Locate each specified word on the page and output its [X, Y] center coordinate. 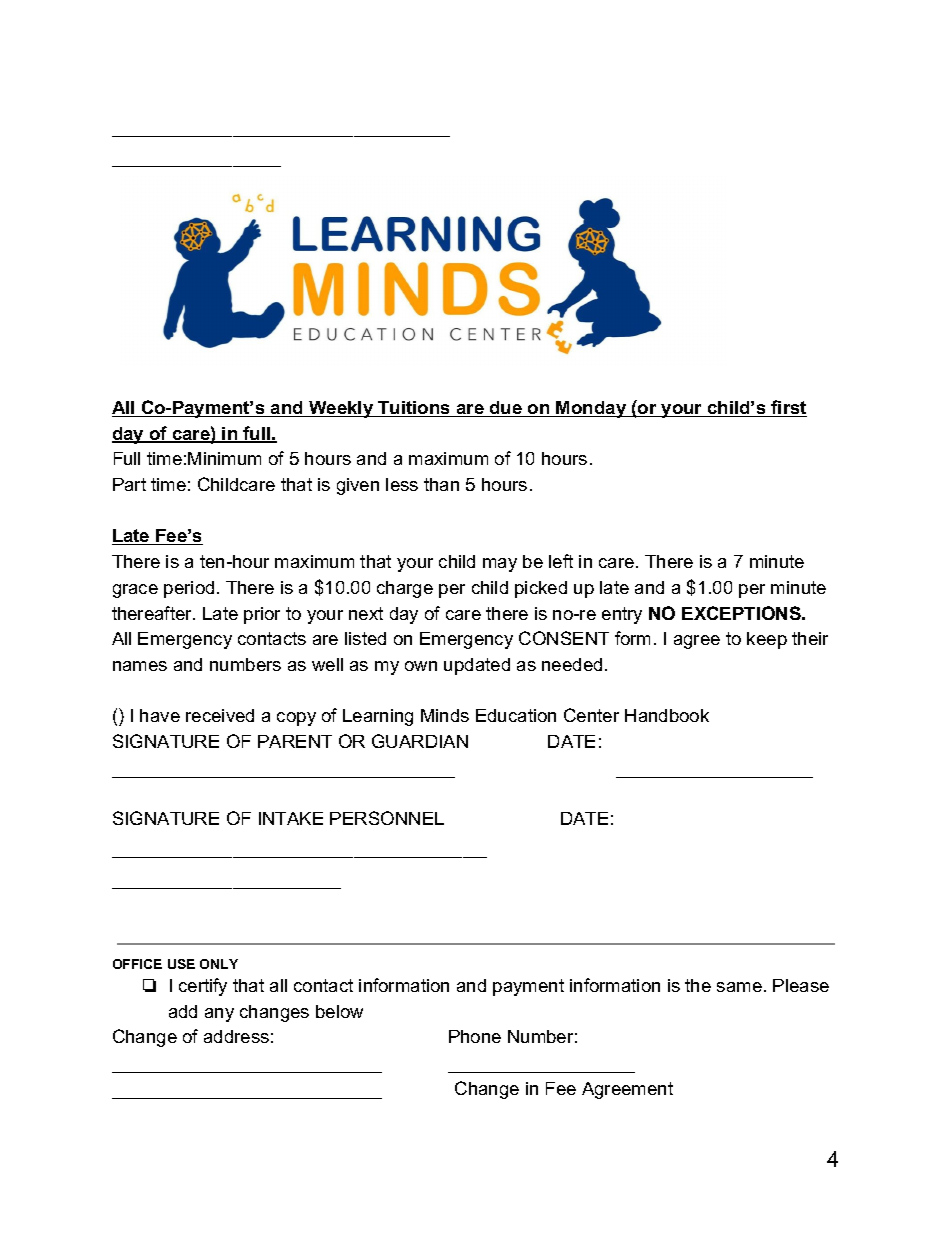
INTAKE [291, 818]
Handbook [667, 715]
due [505, 409]
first [788, 408]
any [219, 1015]
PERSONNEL [387, 818]
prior [262, 615]
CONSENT [564, 638]
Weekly [340, 409]
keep [767, 640]
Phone [475, 1036]
